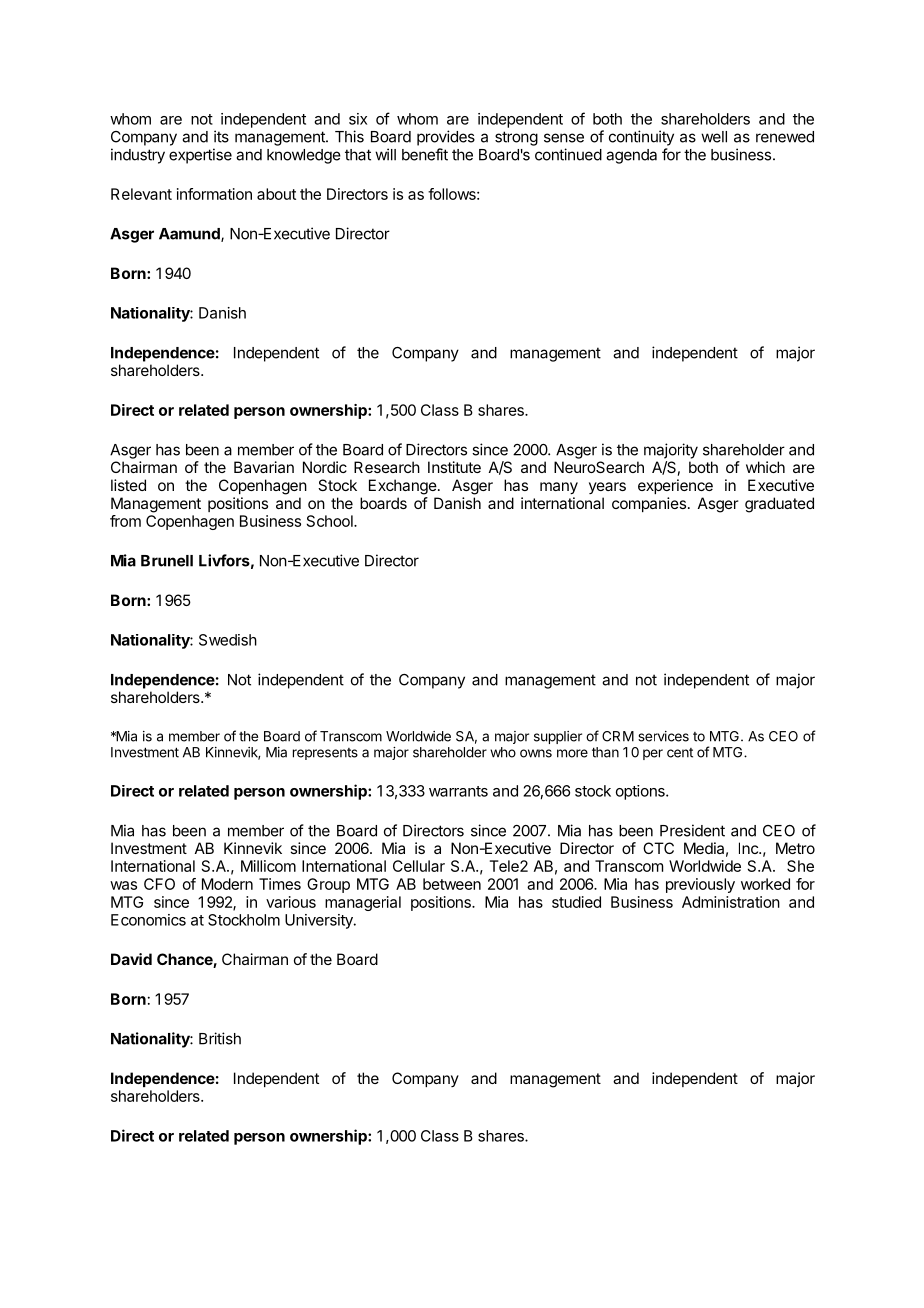  I want to click on expertise, so click(200, 156).
